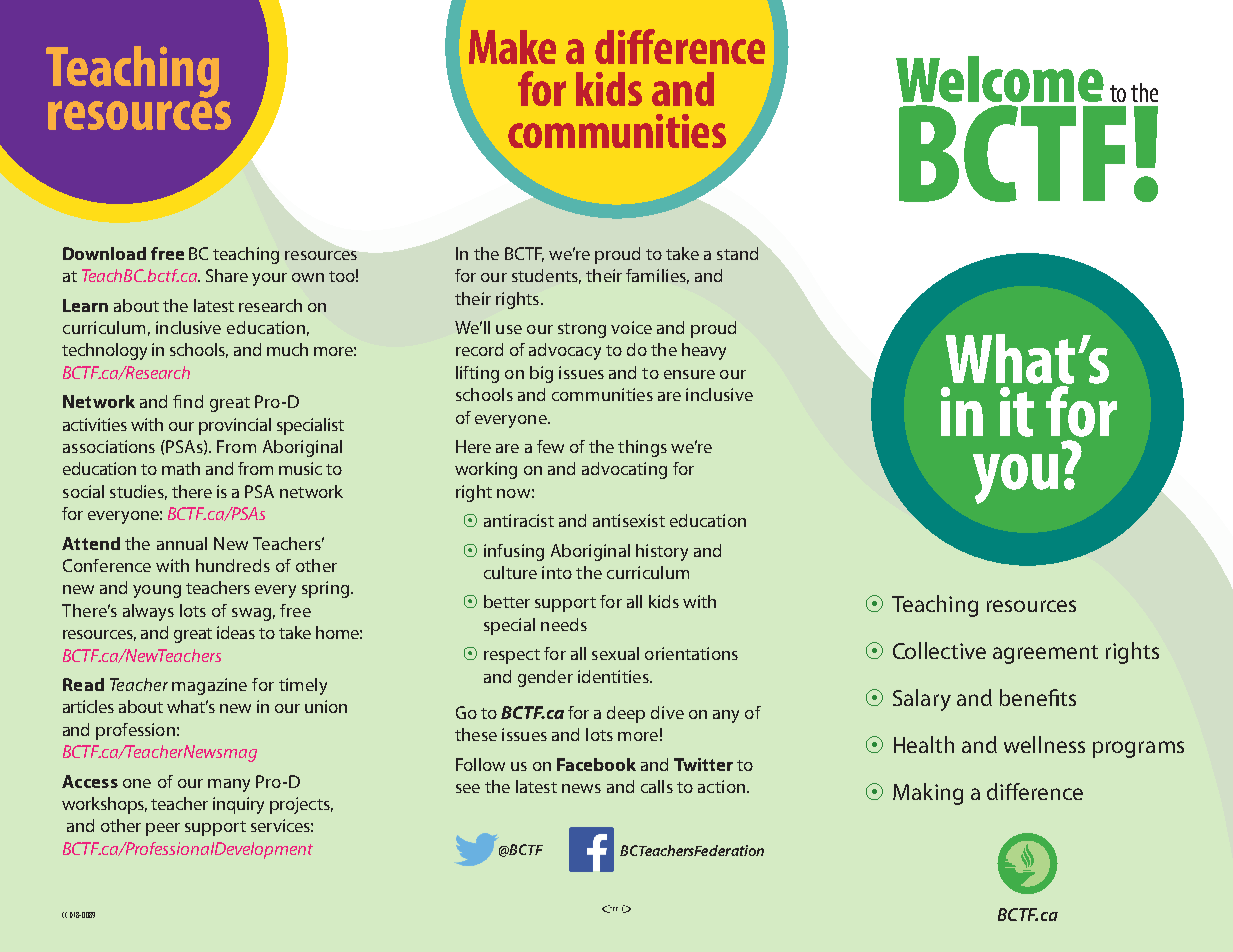 Image resolution: width=1233 pixels, height=952 pixels. What do you see at coordinates (238, 805) in the screenshot?
I see `inquiry` at bounding box center [238, 805].
